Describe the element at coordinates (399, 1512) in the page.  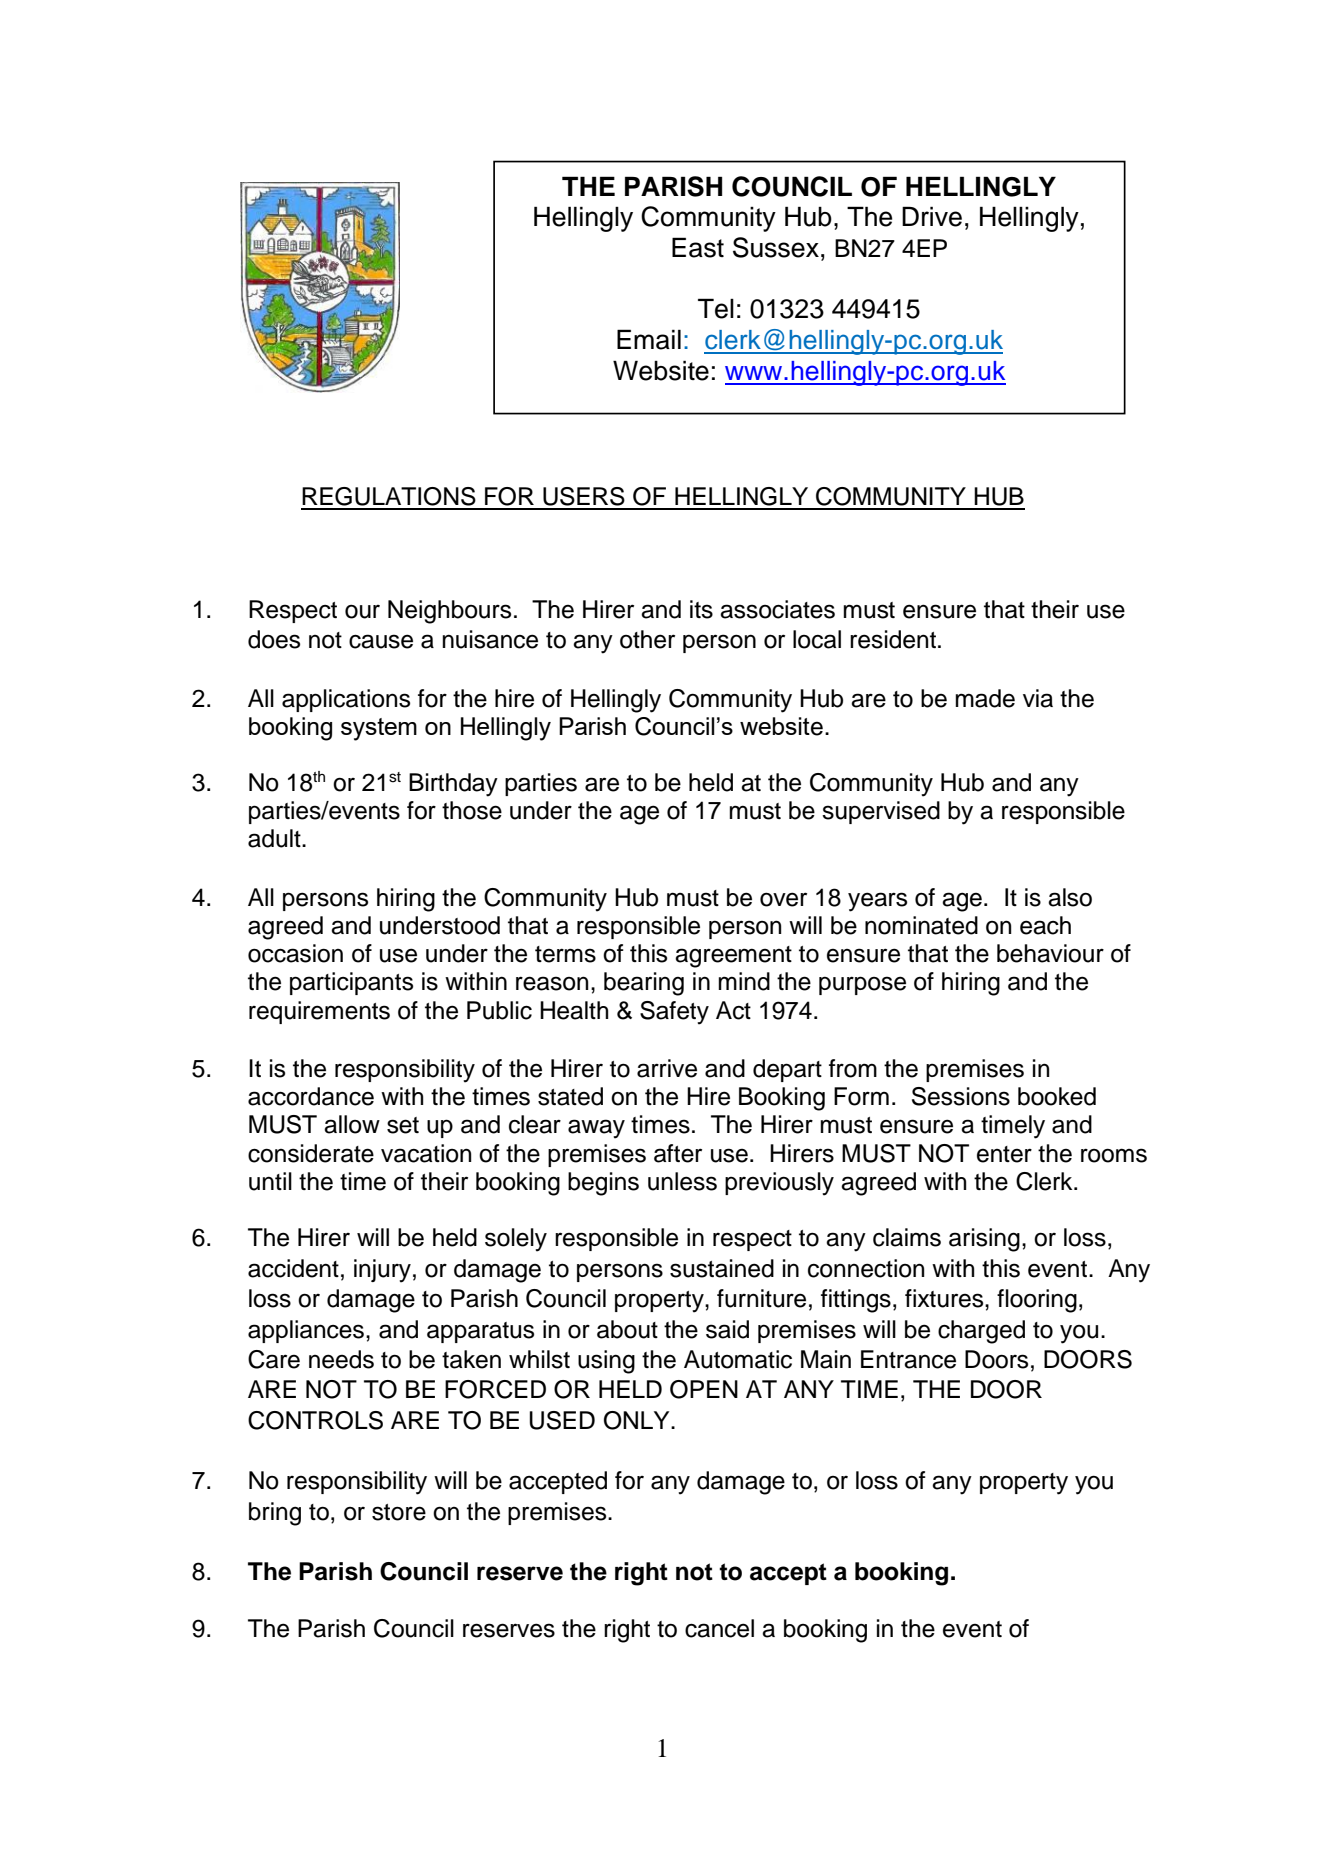
I see `store` at that location.
